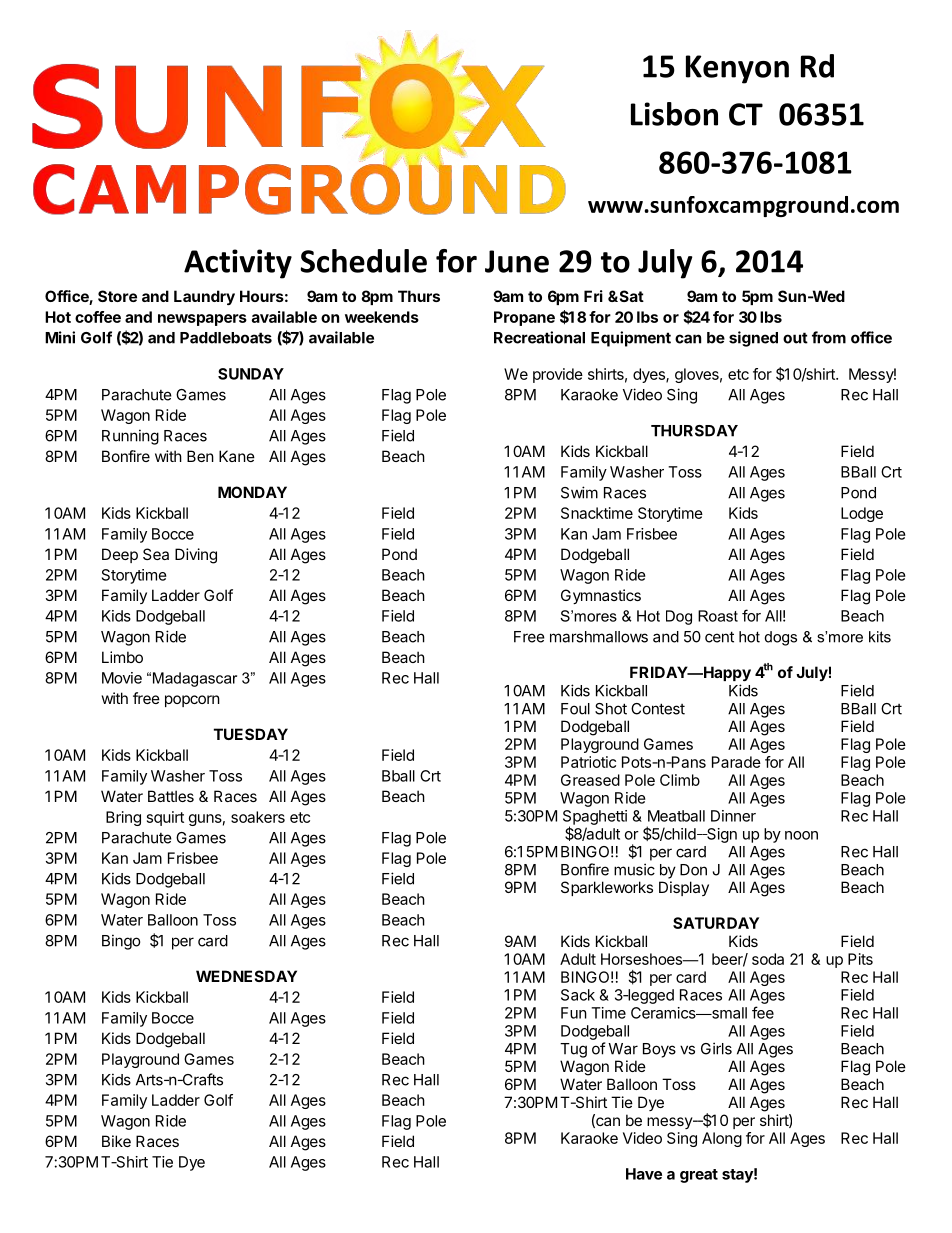  I want to click on Lisbon, so click(674, 114).
